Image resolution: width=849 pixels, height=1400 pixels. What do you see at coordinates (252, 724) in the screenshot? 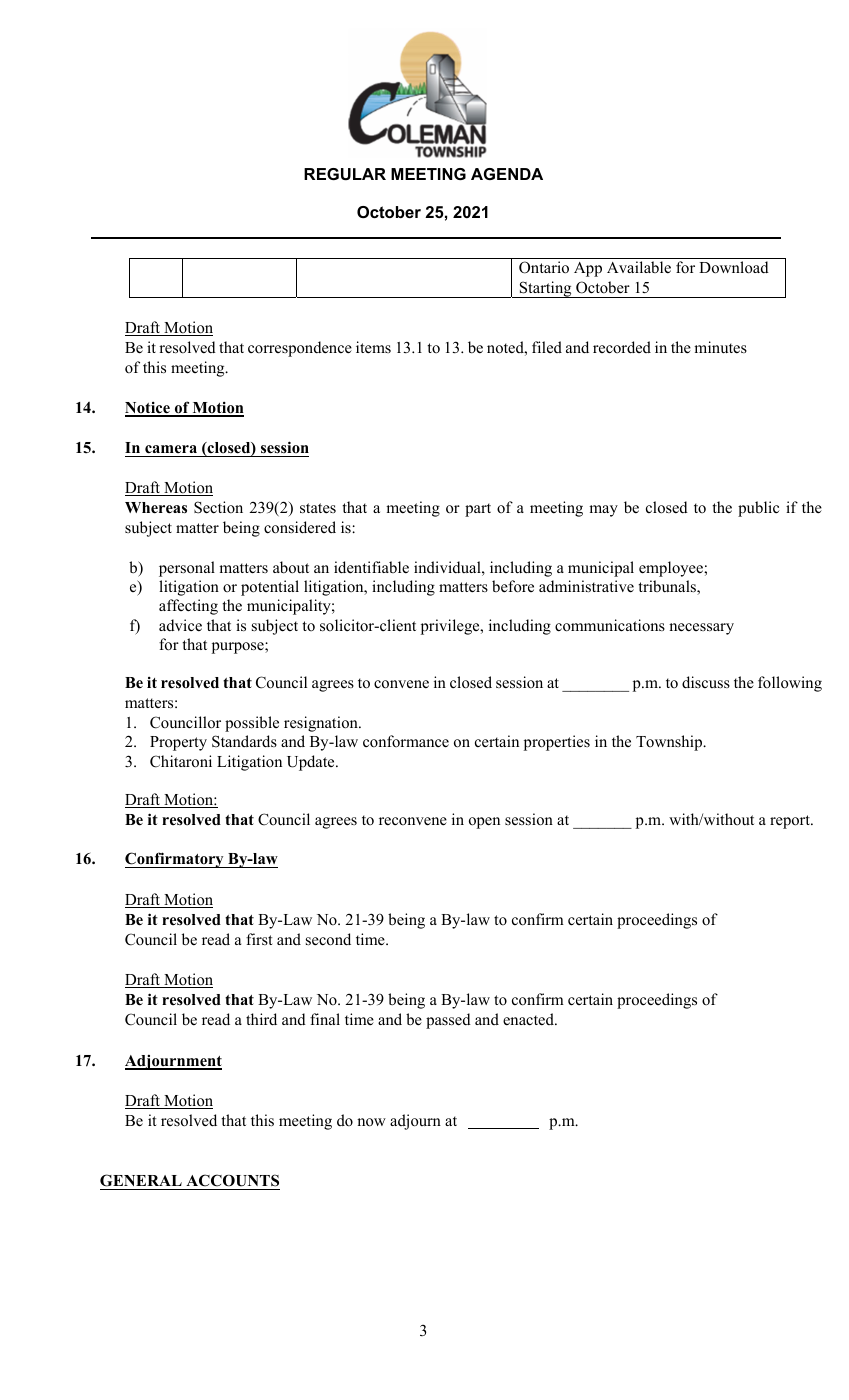
I see `possible` at bounding box center [252, 724].
